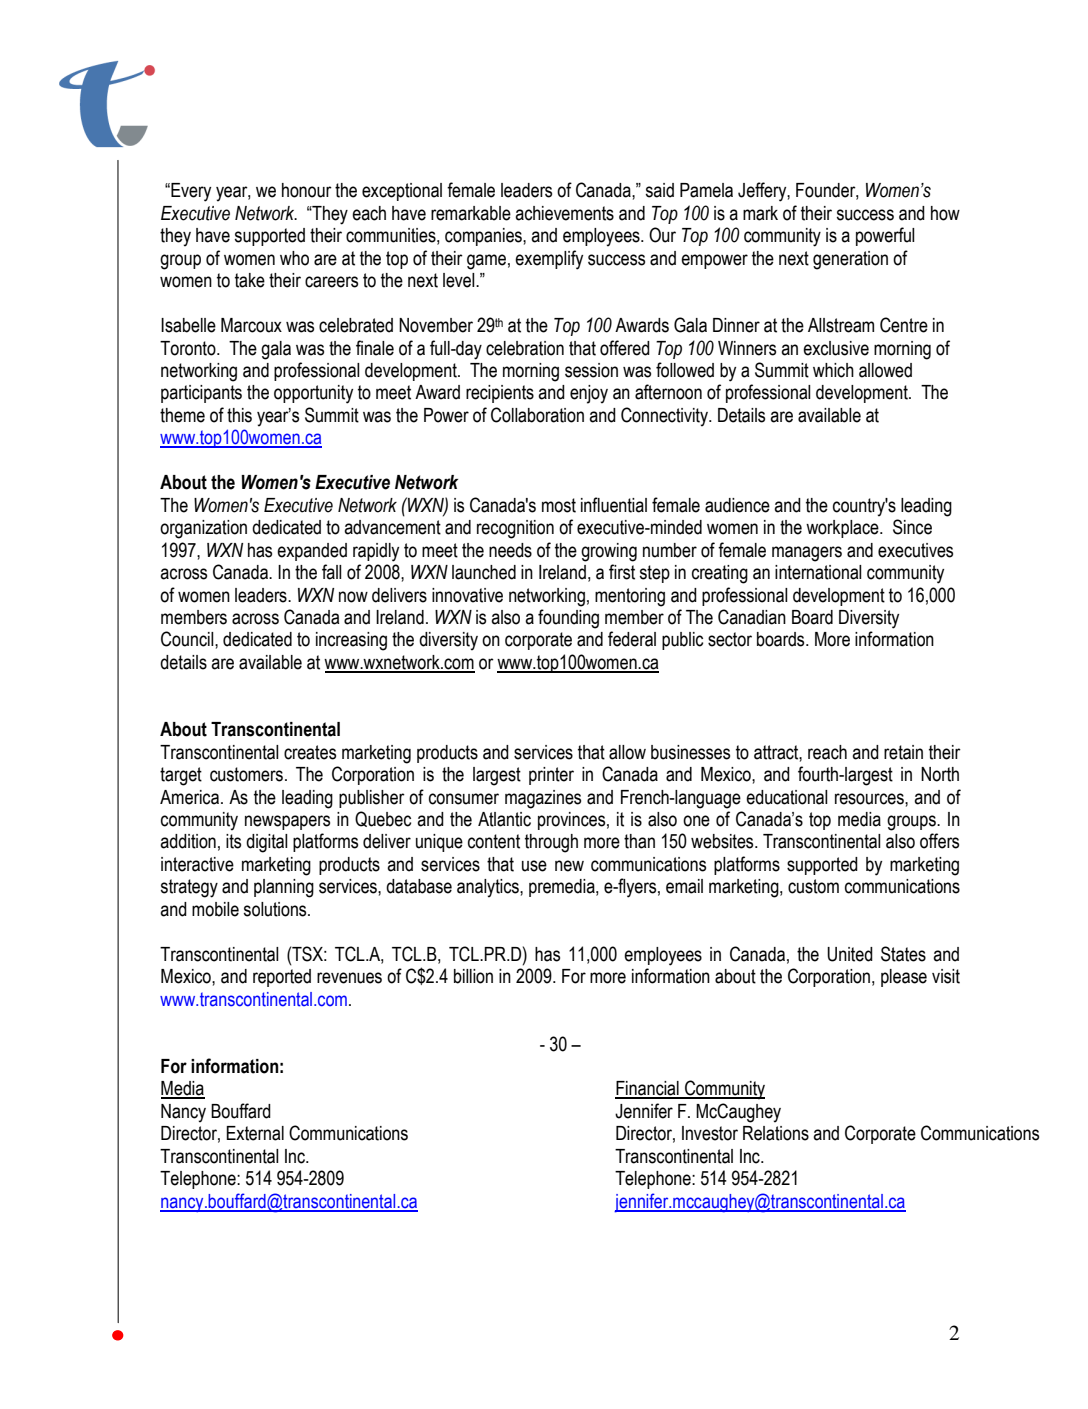 This page has height=1409, width=1088. What do you see at coordinates (568, 619) in the page?
I see `founding` at bounding box center [568, 619].
